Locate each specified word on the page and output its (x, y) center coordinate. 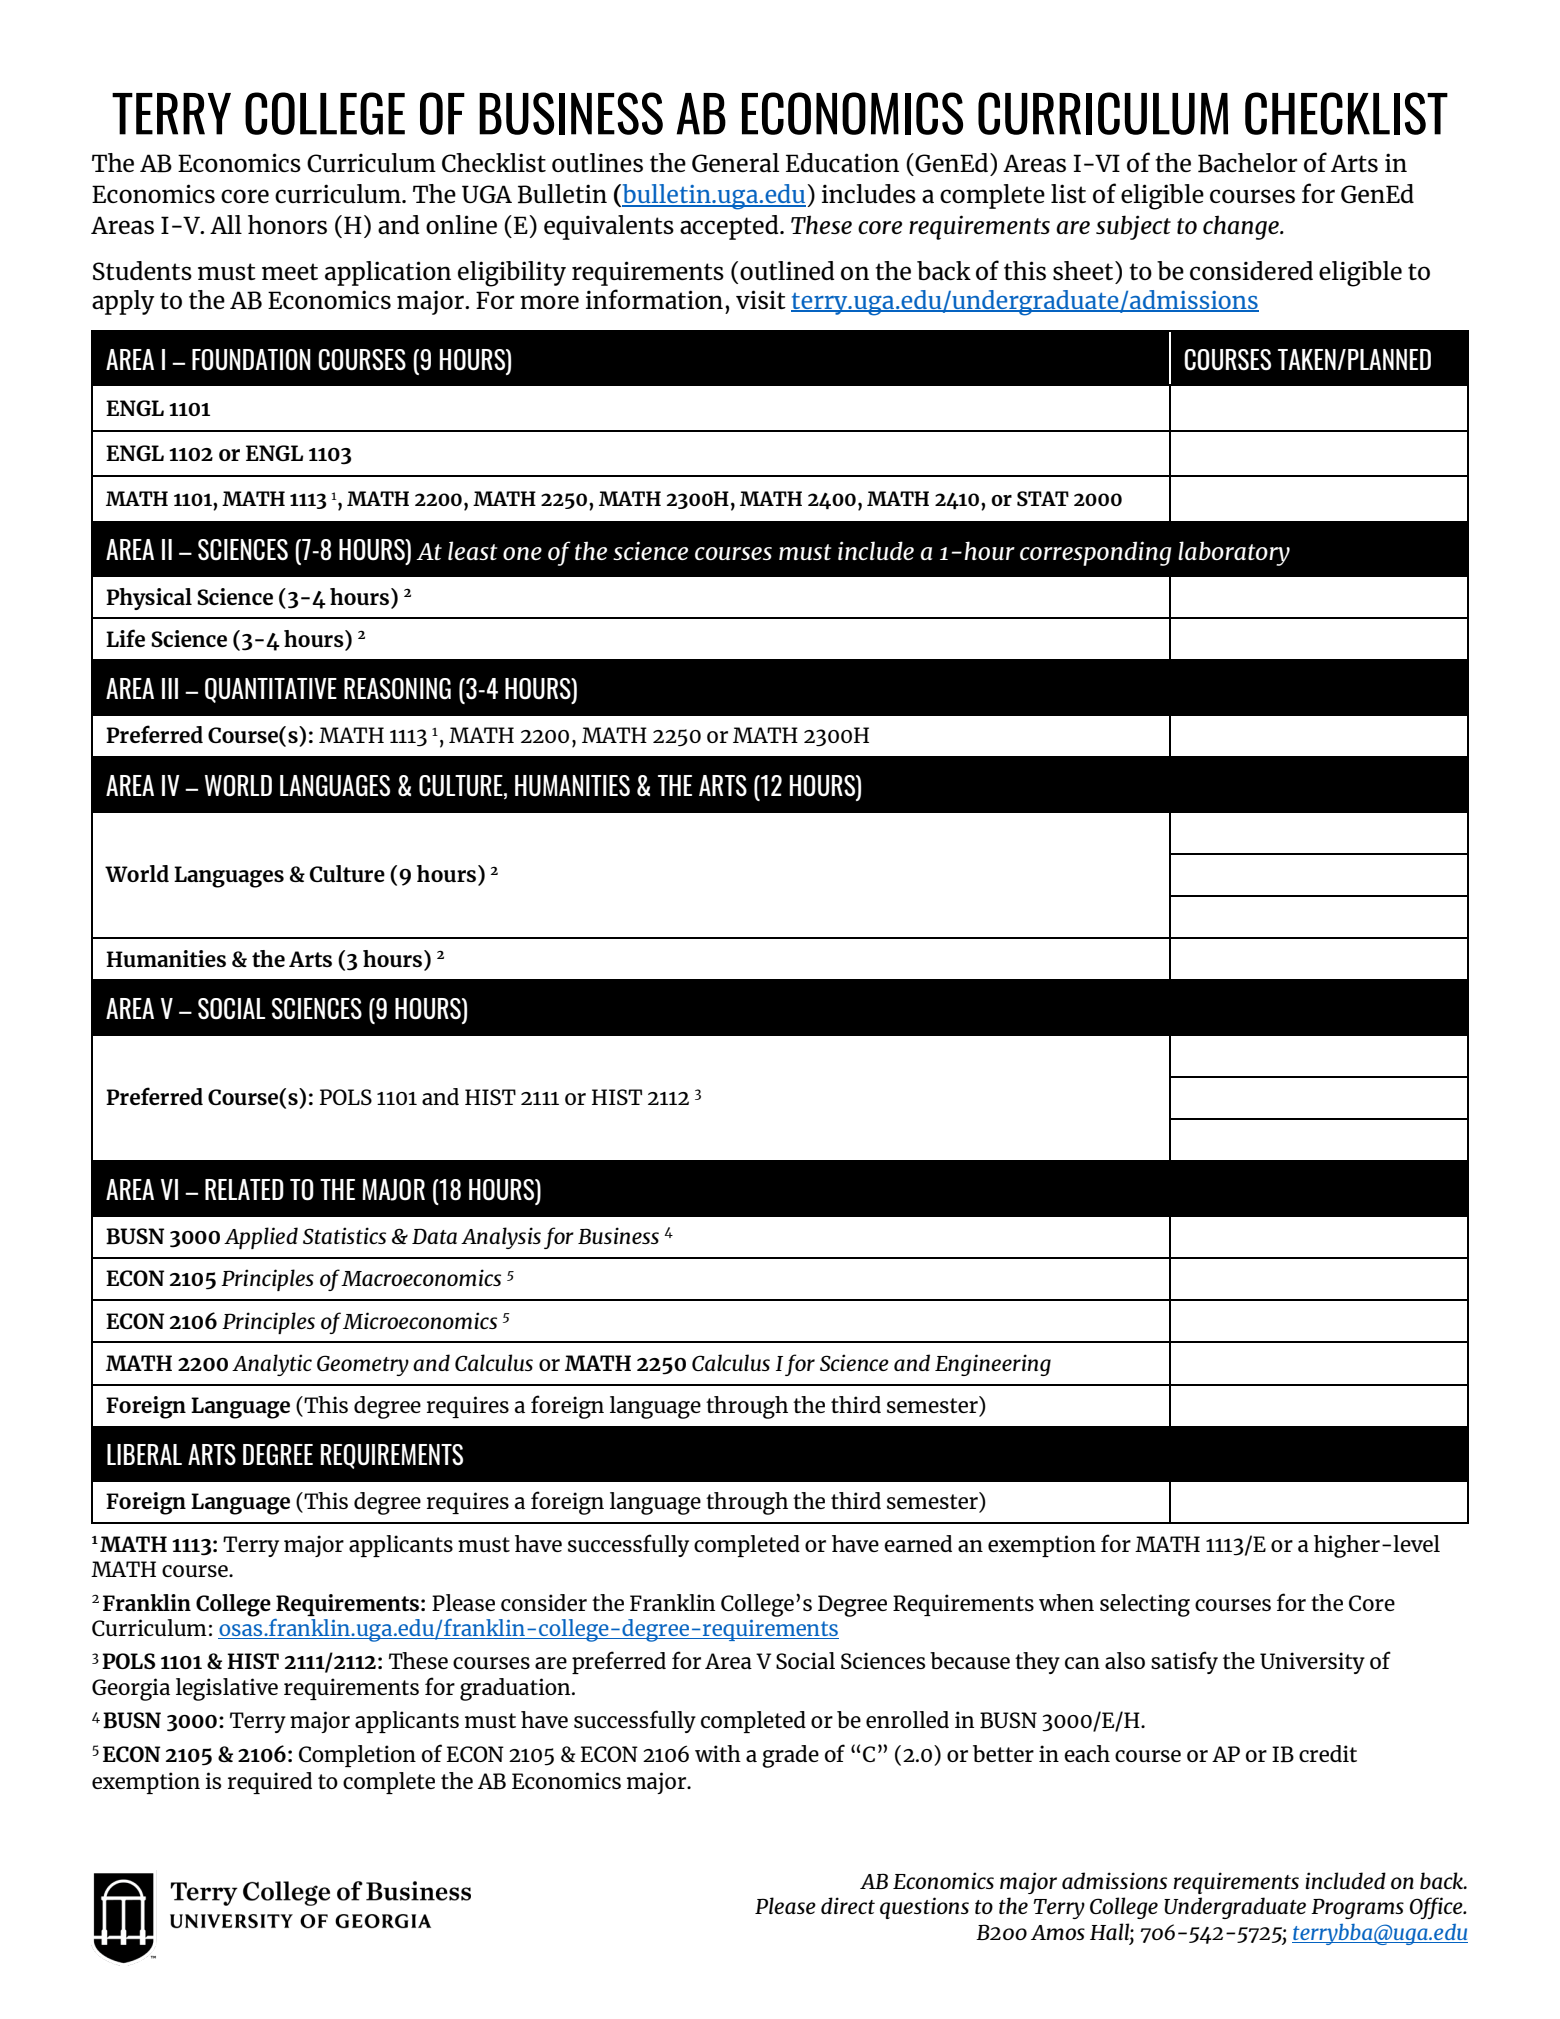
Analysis (501, 1238)
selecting (1145, 1605)
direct (848, 1905)
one (522, 553)
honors (287, 224)
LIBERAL (144, 1454)
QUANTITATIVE (271, 690)
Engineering (993, 1365)
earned (918, 1543)
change (1242, 227)
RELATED (244, 1189)
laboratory (1234, 553)
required (270, 1783)
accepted (730, 227)
